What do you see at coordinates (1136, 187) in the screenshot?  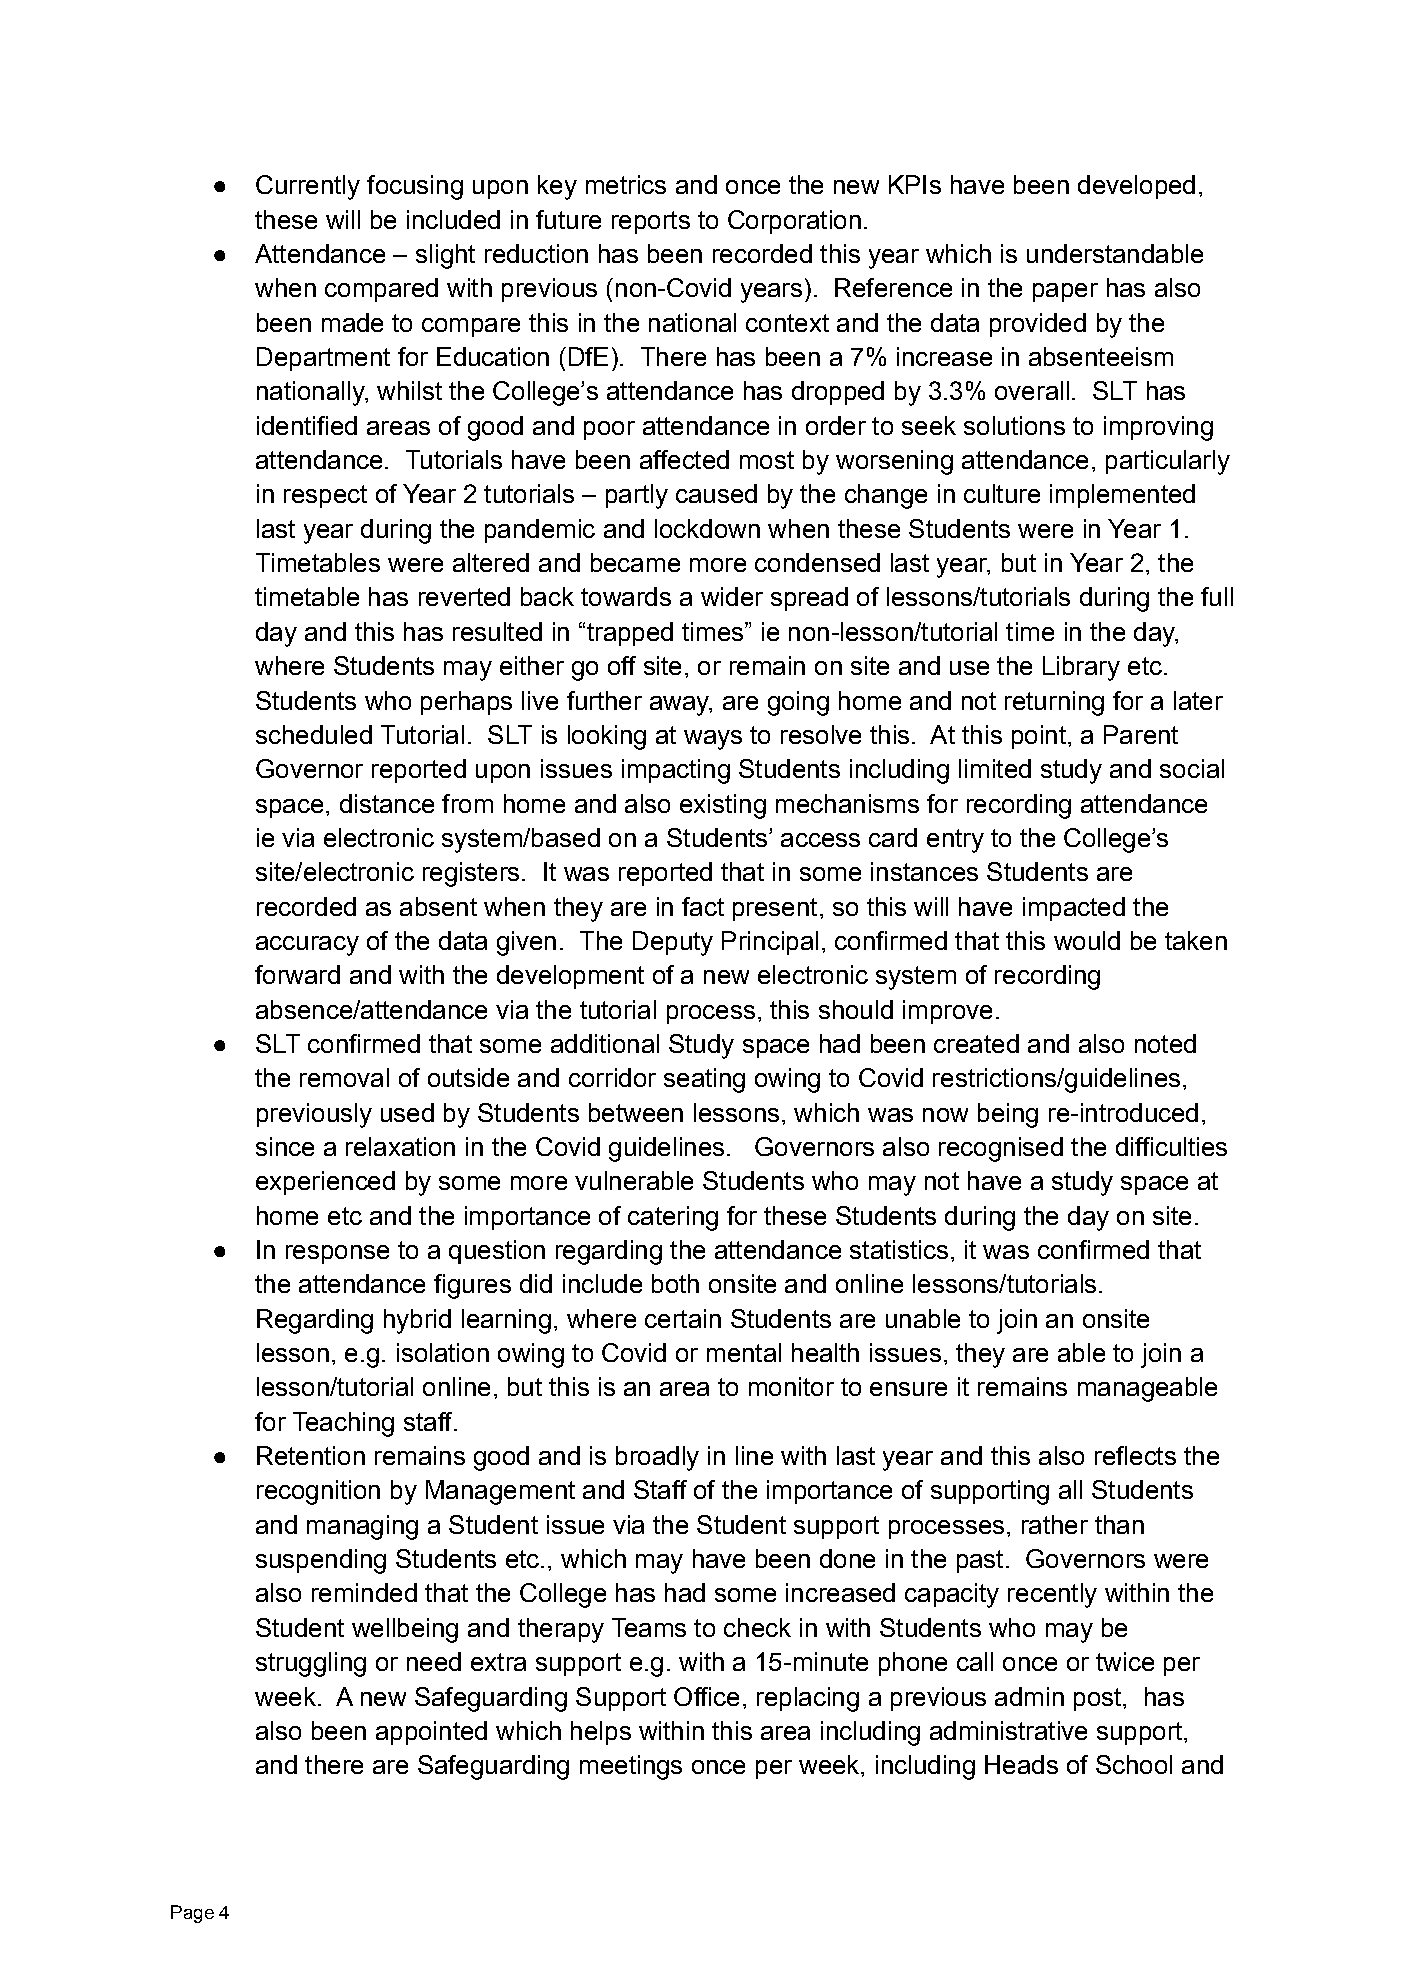 I see `developed` at bounding box center [1136, 187].
